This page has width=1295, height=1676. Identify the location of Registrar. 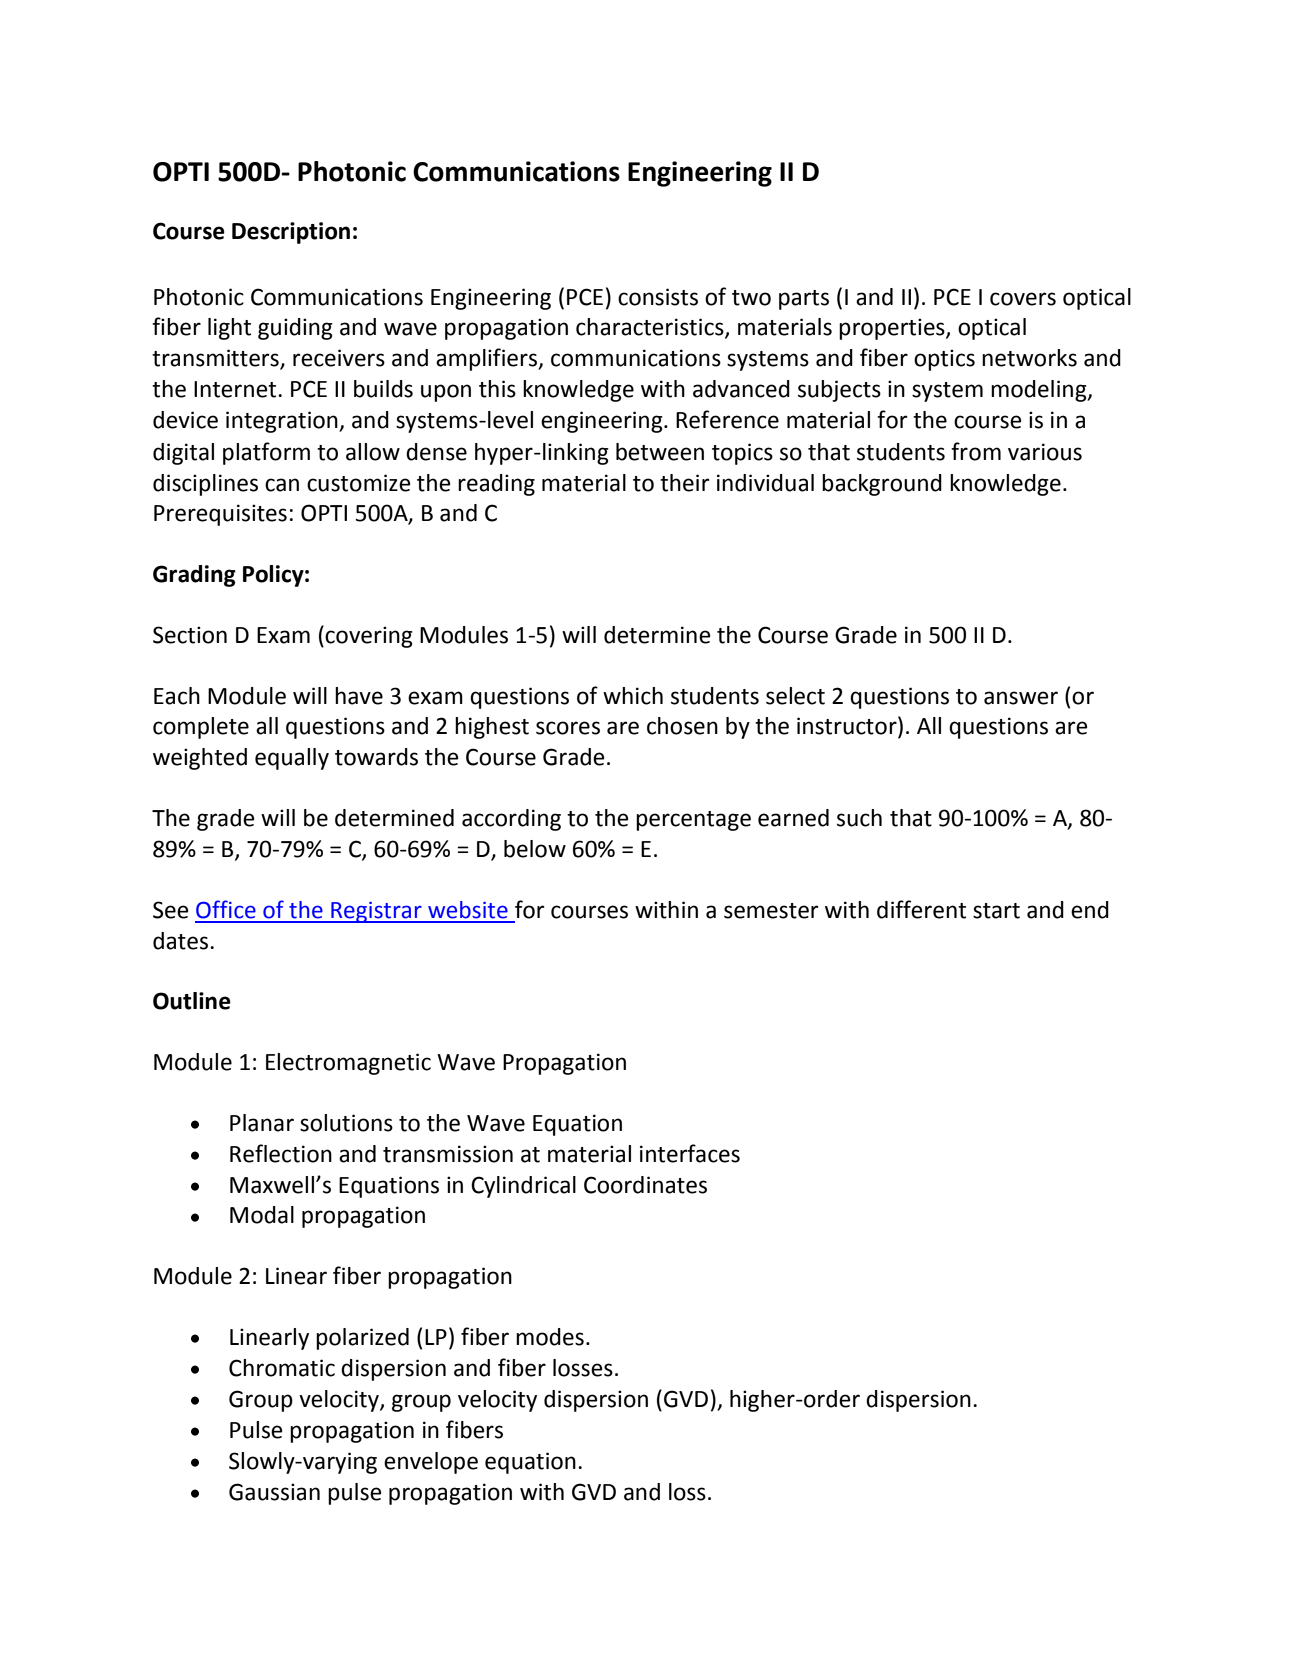
(376, 912).
